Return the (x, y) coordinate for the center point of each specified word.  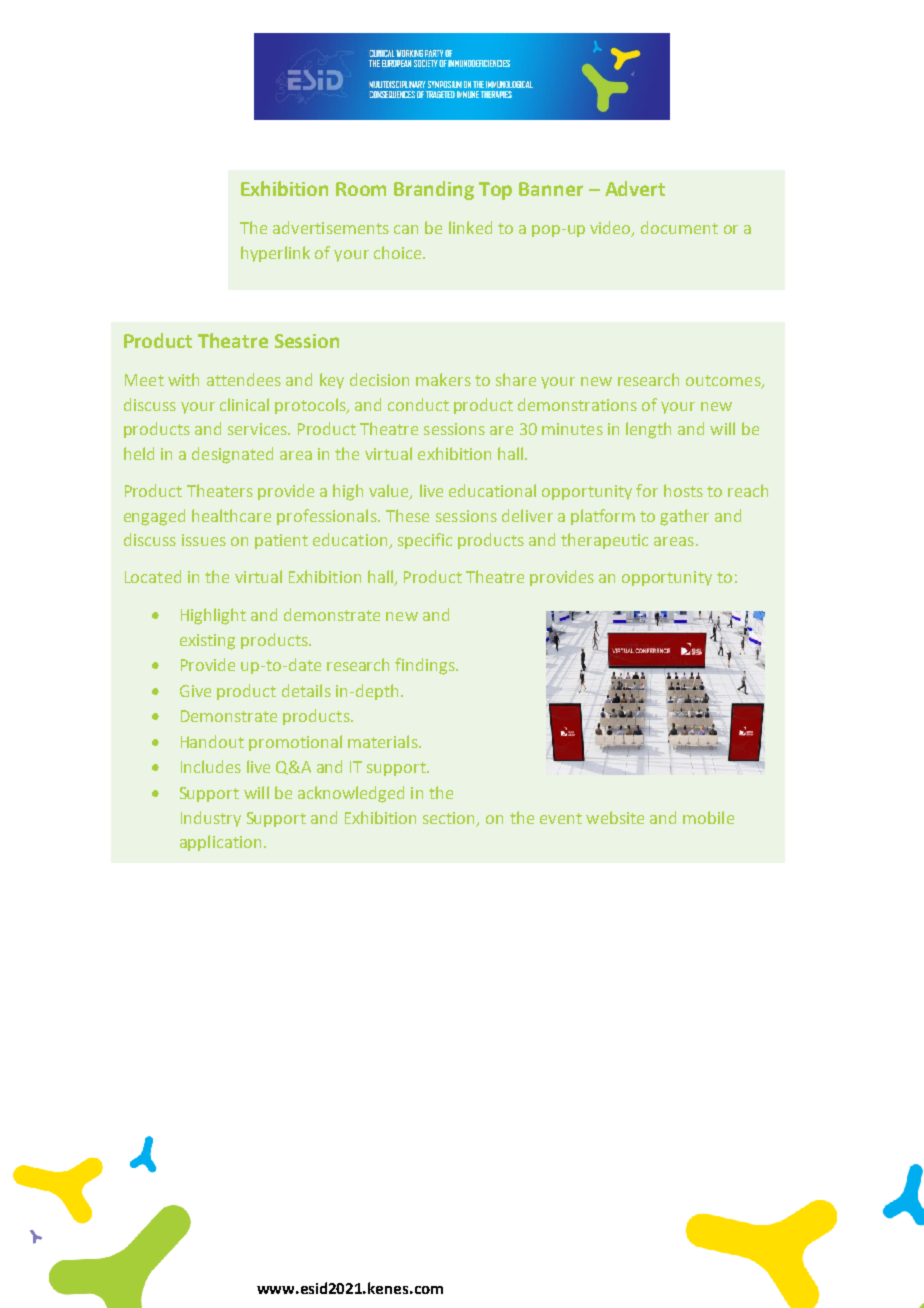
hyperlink (275, 254)
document (679, 227)
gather (684, 517)
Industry (211, 819)
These (407, 515)
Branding (434, 190)
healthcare (231, 515)
